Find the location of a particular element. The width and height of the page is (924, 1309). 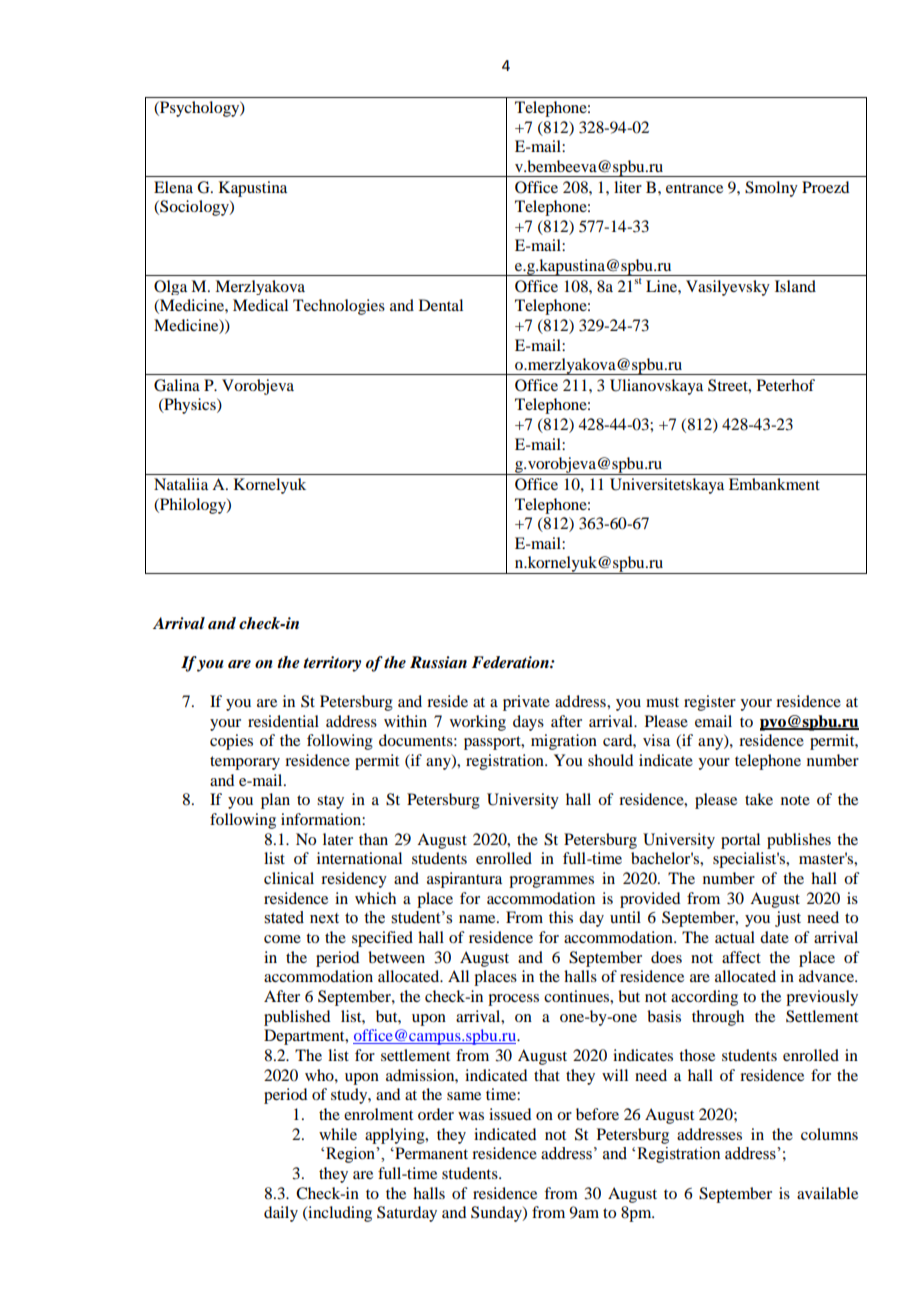

daily is located at coordinates (281, 1214).
